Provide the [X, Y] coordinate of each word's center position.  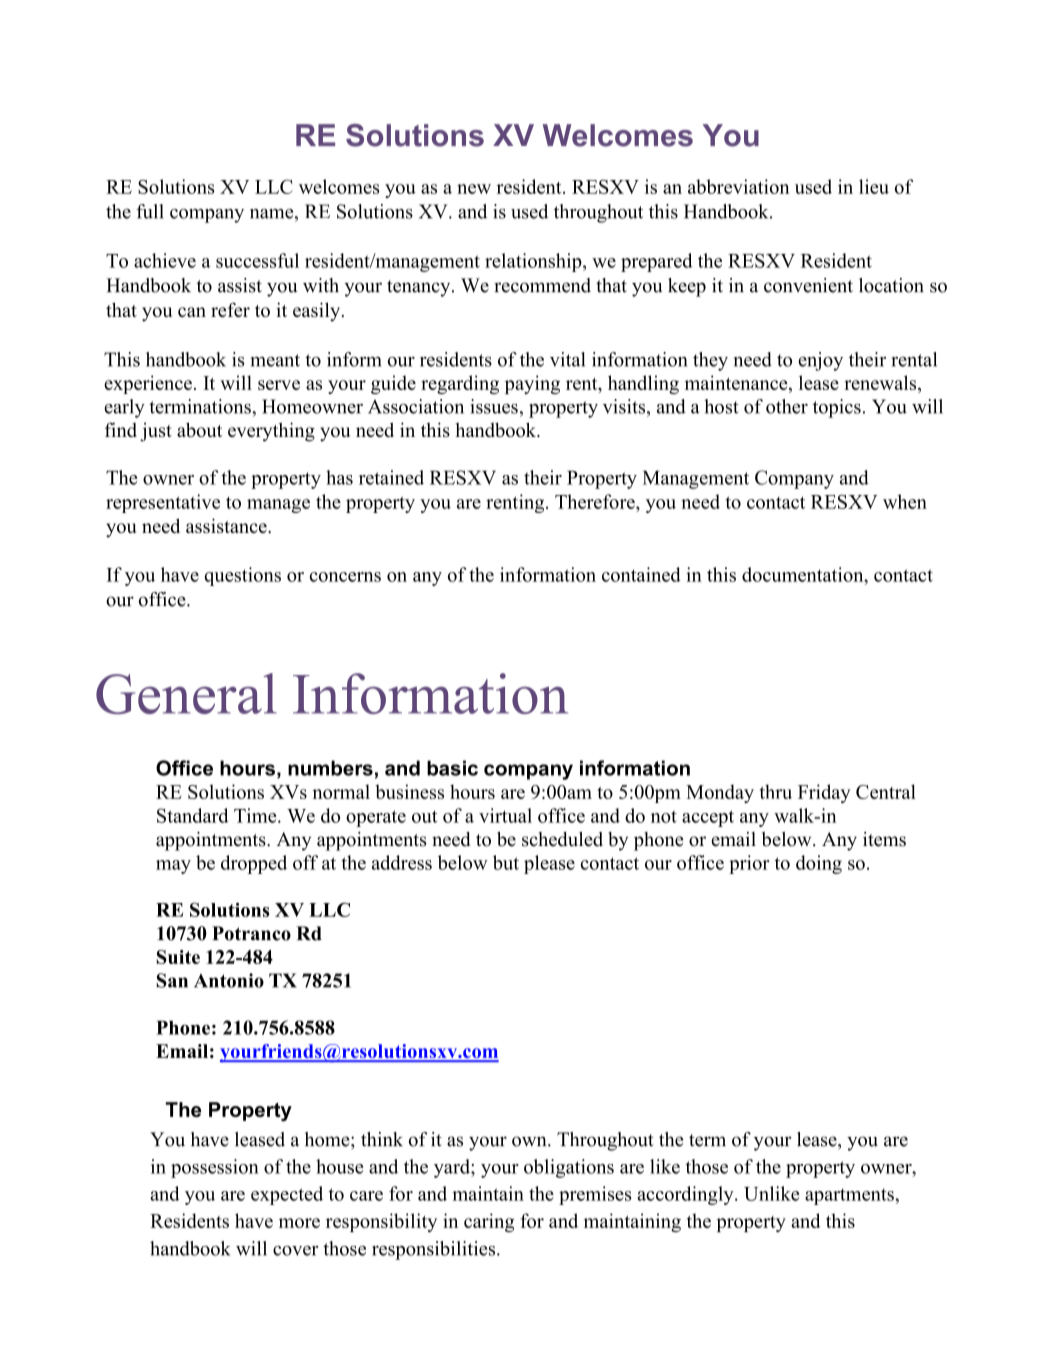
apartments [850, 1197]
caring [489, 1222]
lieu [874, 186]
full [150, 211]
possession [215, 1168]
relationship [534, 262]
